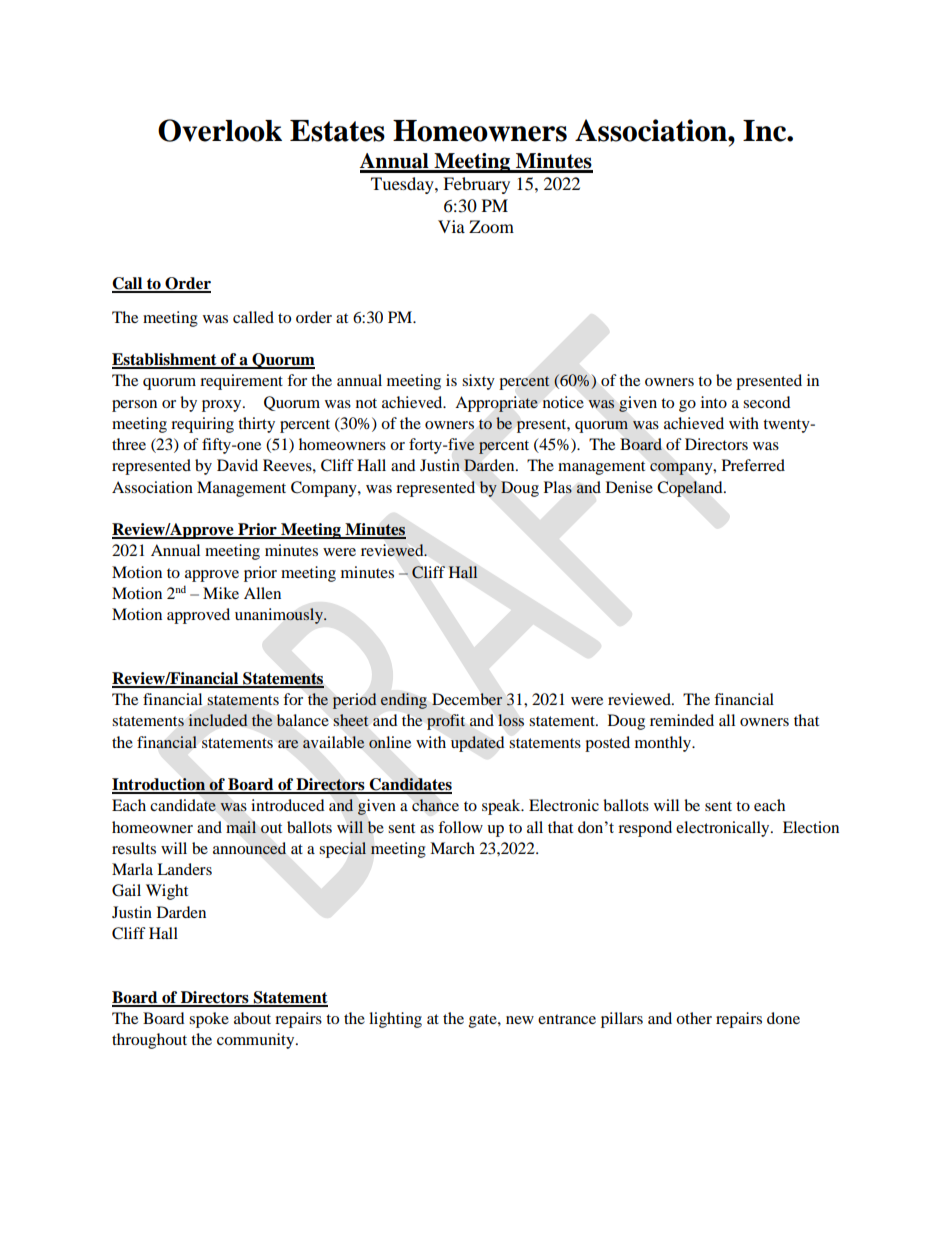 The height and width of the screenshot is (1233, 952). What do you see at coordinates (476, 185) in the screenshot?
I see `February` at bounding box center [476, 185].
